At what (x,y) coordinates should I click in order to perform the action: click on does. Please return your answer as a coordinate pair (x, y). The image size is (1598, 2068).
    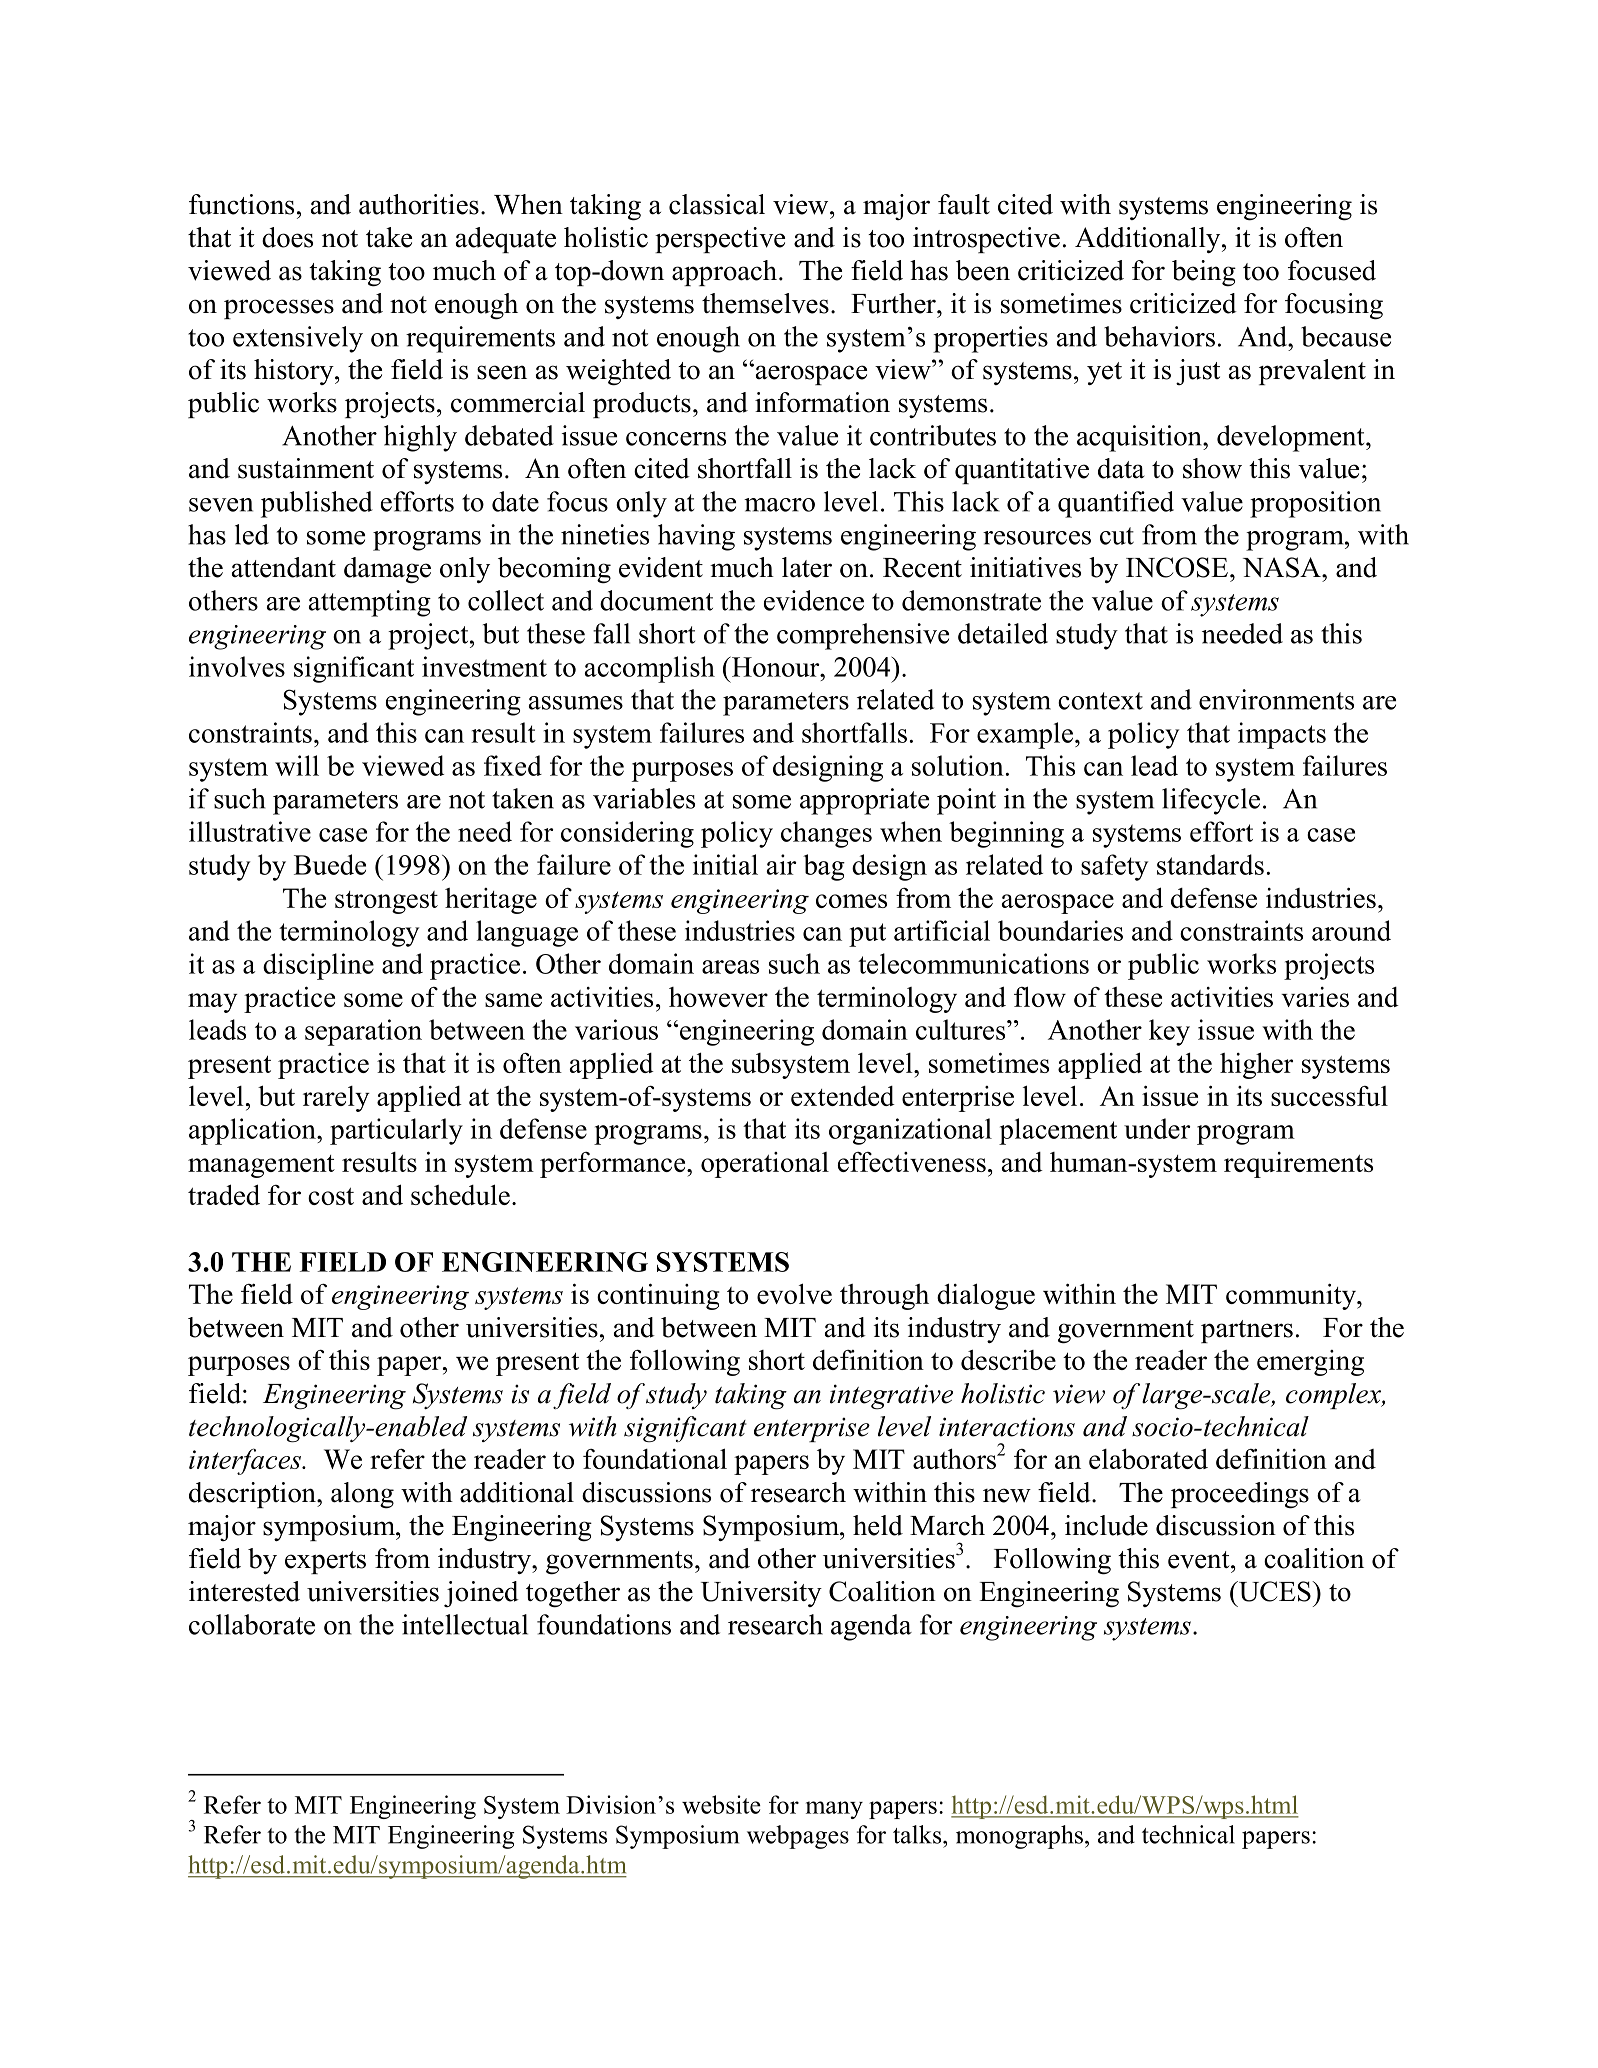
    Looking at the image, I should click on (287, 237).
